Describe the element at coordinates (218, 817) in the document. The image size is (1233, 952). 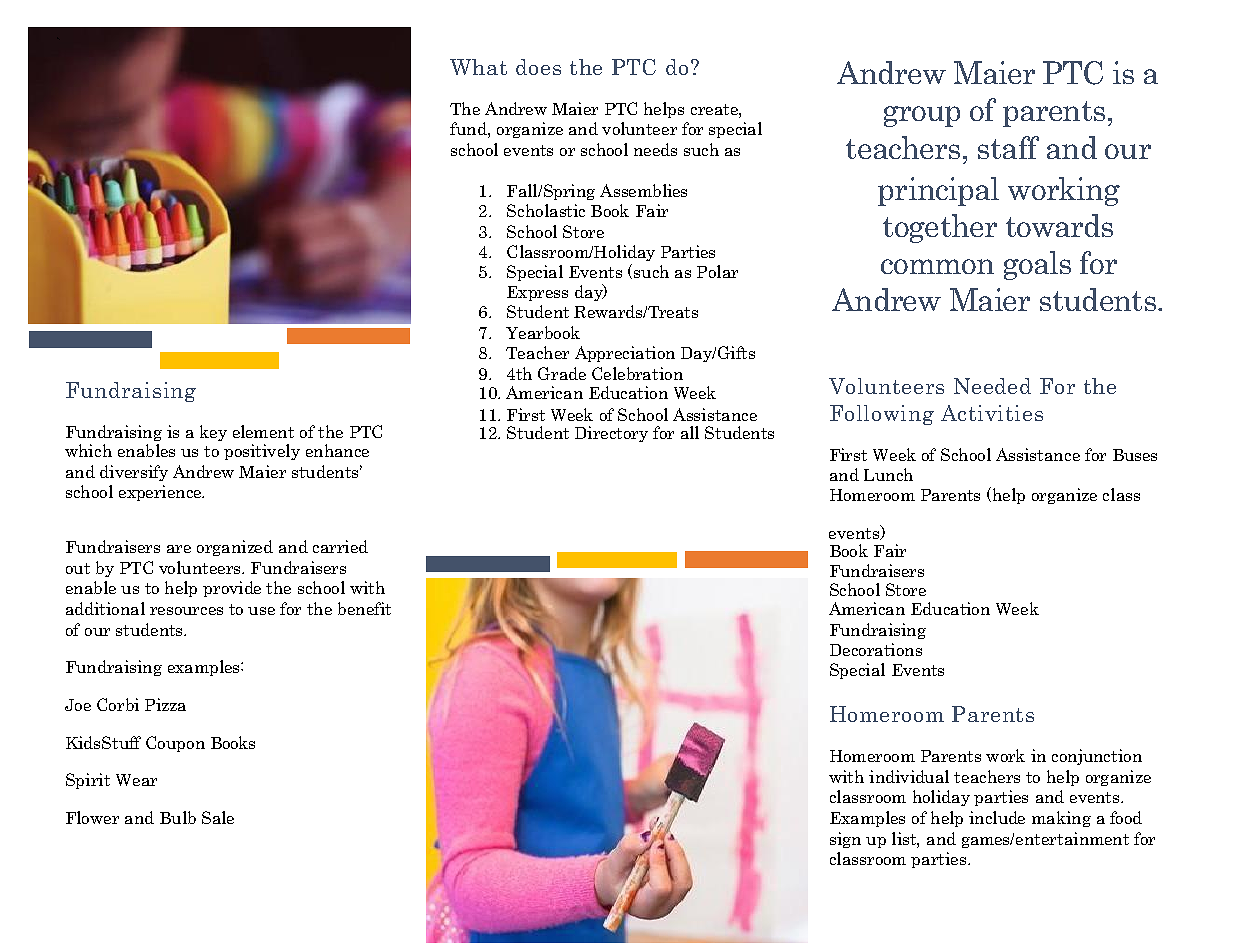
I see `Sale` at that location.
